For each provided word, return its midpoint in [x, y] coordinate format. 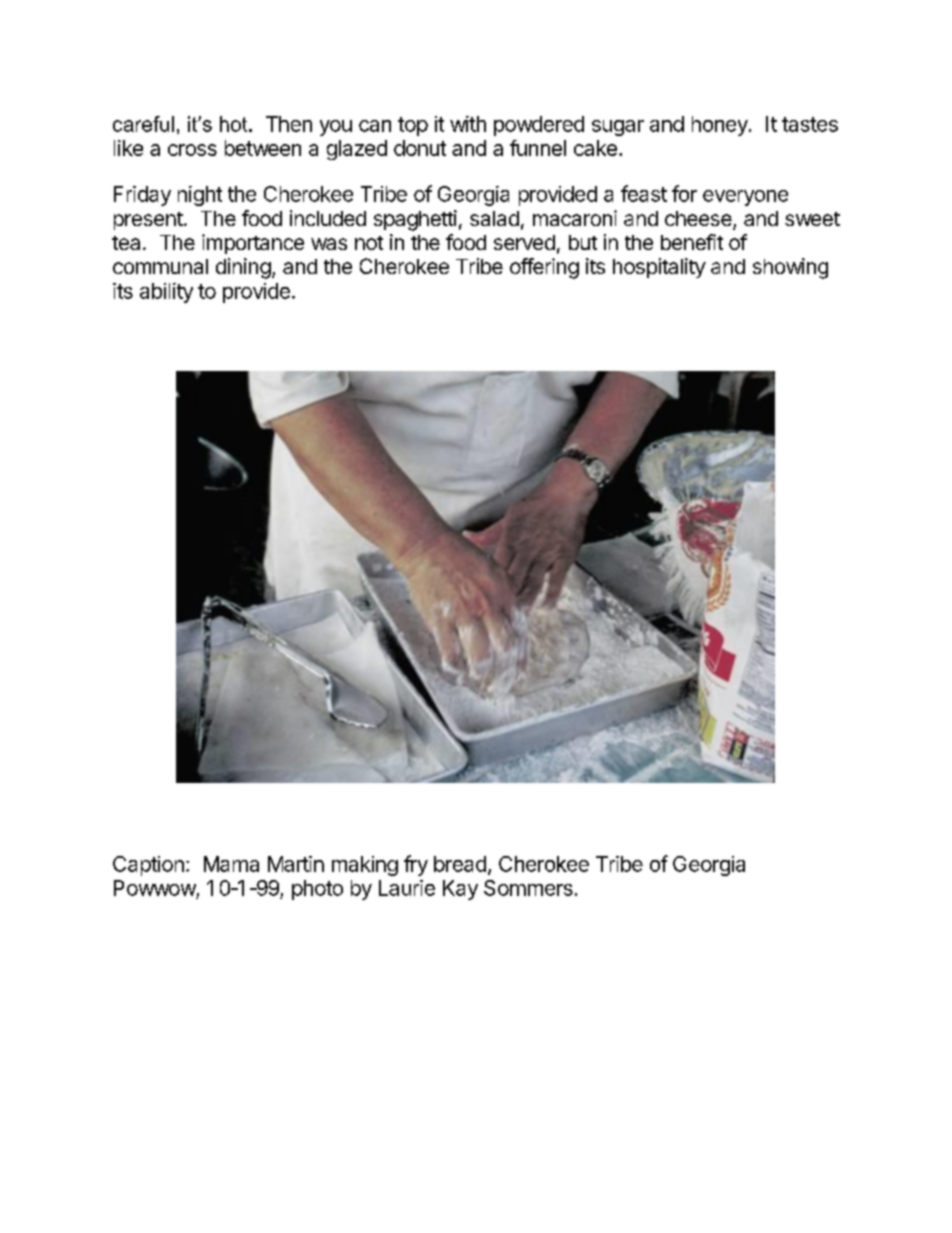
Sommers [528, 888]
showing [790, 268]
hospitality [659, 268]
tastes [810, 124]
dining [243, 268]
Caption [148, 866]
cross [192, 150]
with [468, 124]
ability [166, 293]
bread [460, 864]
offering [544, 268]
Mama [231, 864]
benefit [692, 242]
